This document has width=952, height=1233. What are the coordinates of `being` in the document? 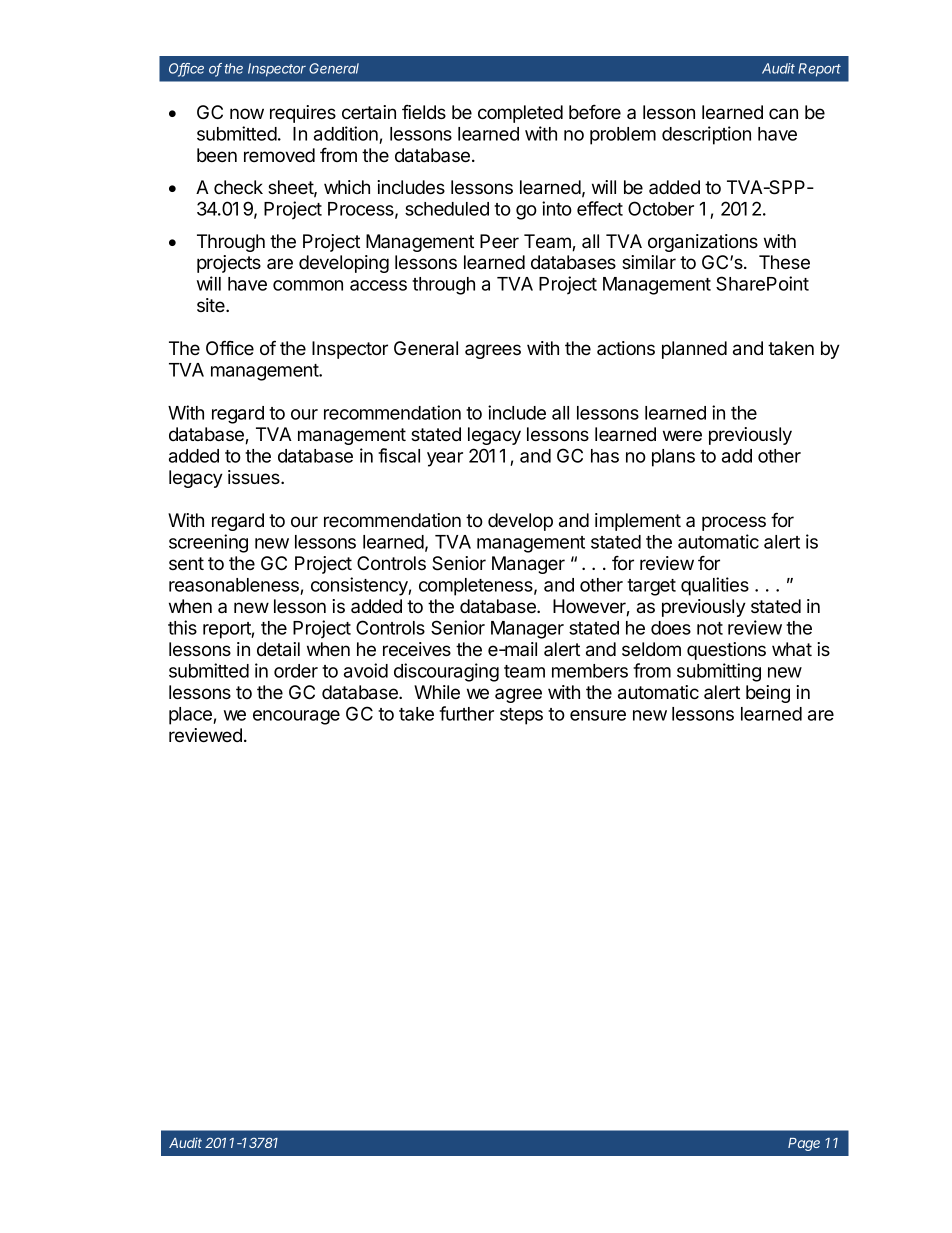 It's located at (768, 694).
